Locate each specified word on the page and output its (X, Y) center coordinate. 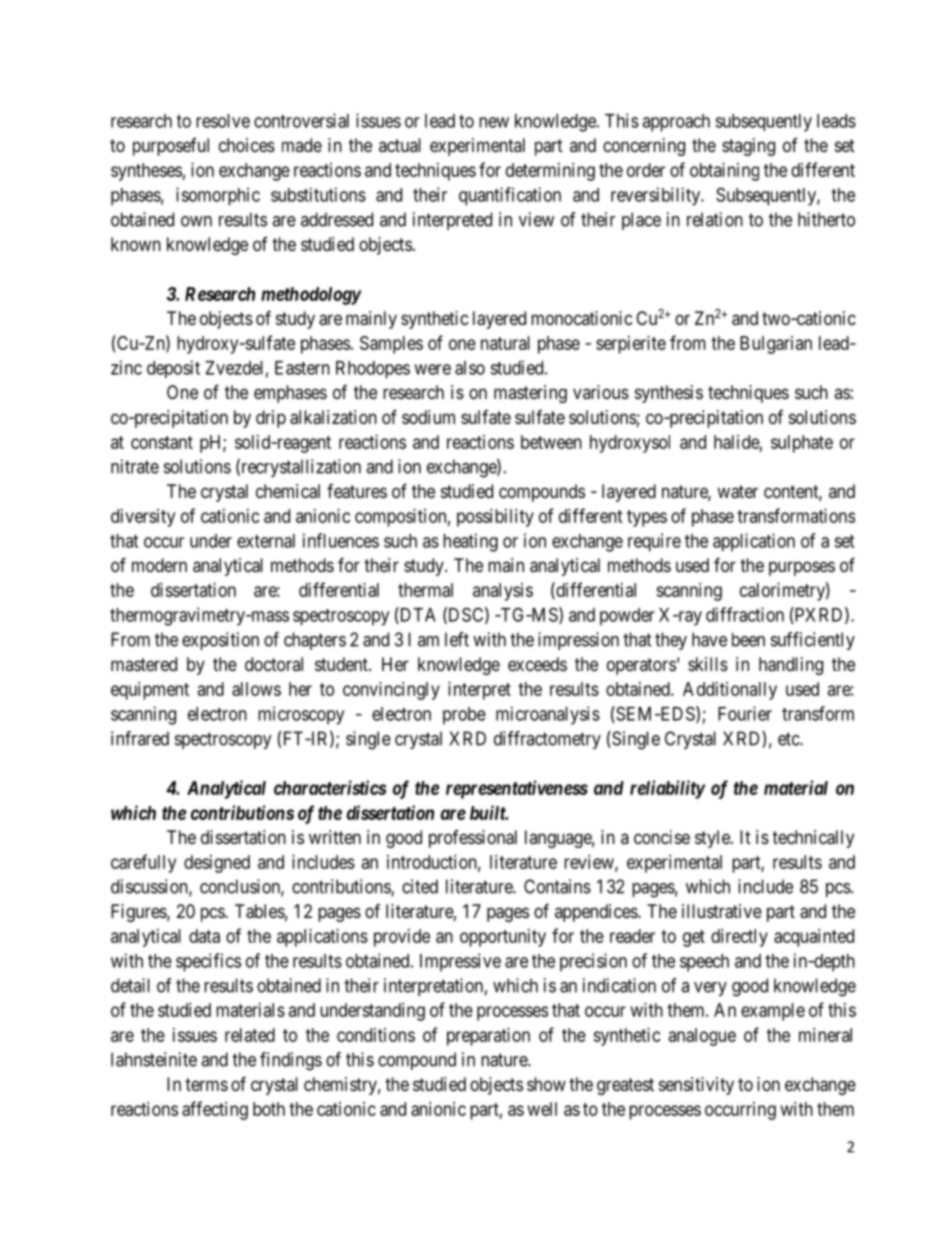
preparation (488, 1037)
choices (247, 145)
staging (748, 147)
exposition (220, 641)
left (457, 639)
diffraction (745, 614)
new (494, 122)
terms (206, 1084)
